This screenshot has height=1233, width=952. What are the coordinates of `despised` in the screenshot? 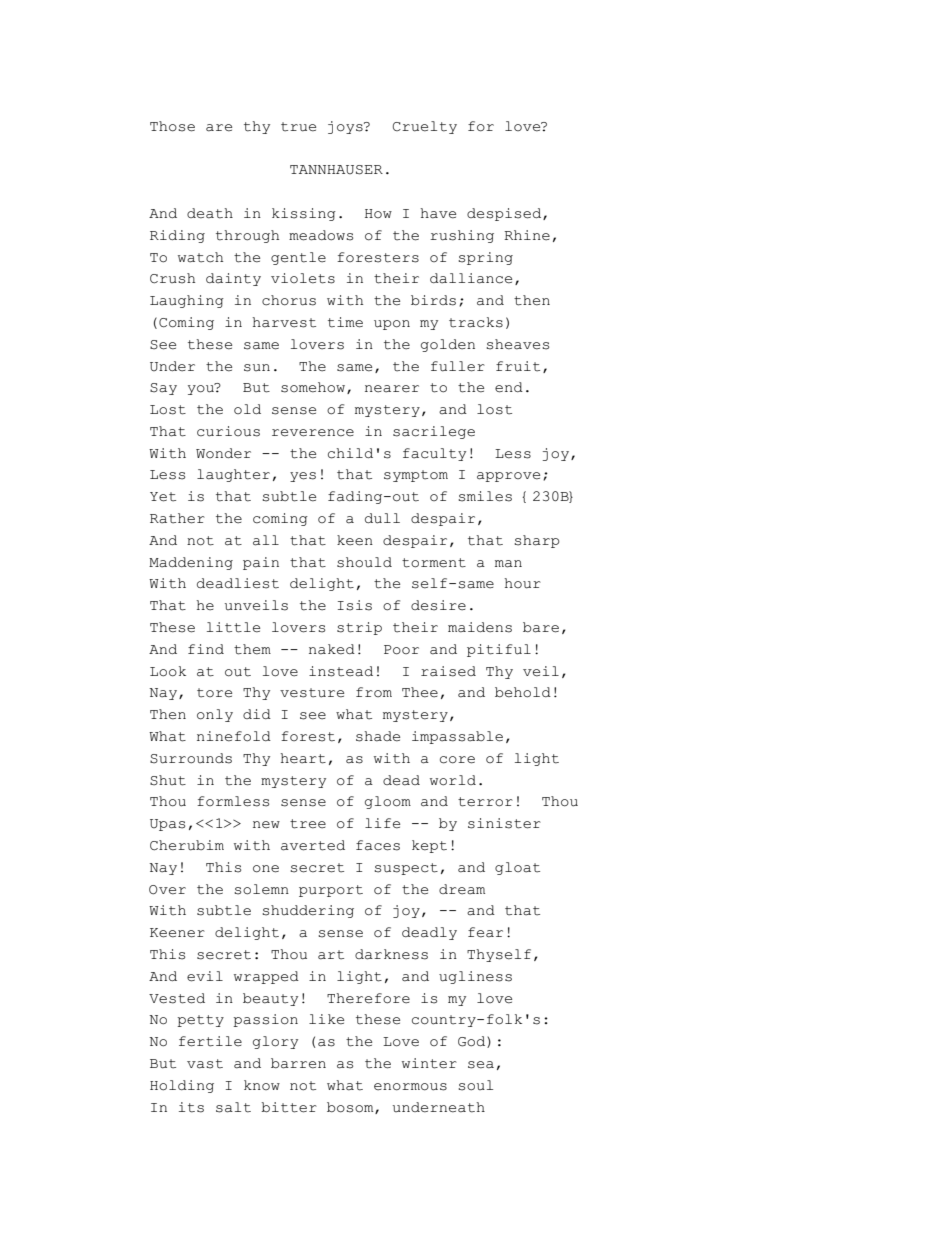 It's located at (505, 214).
